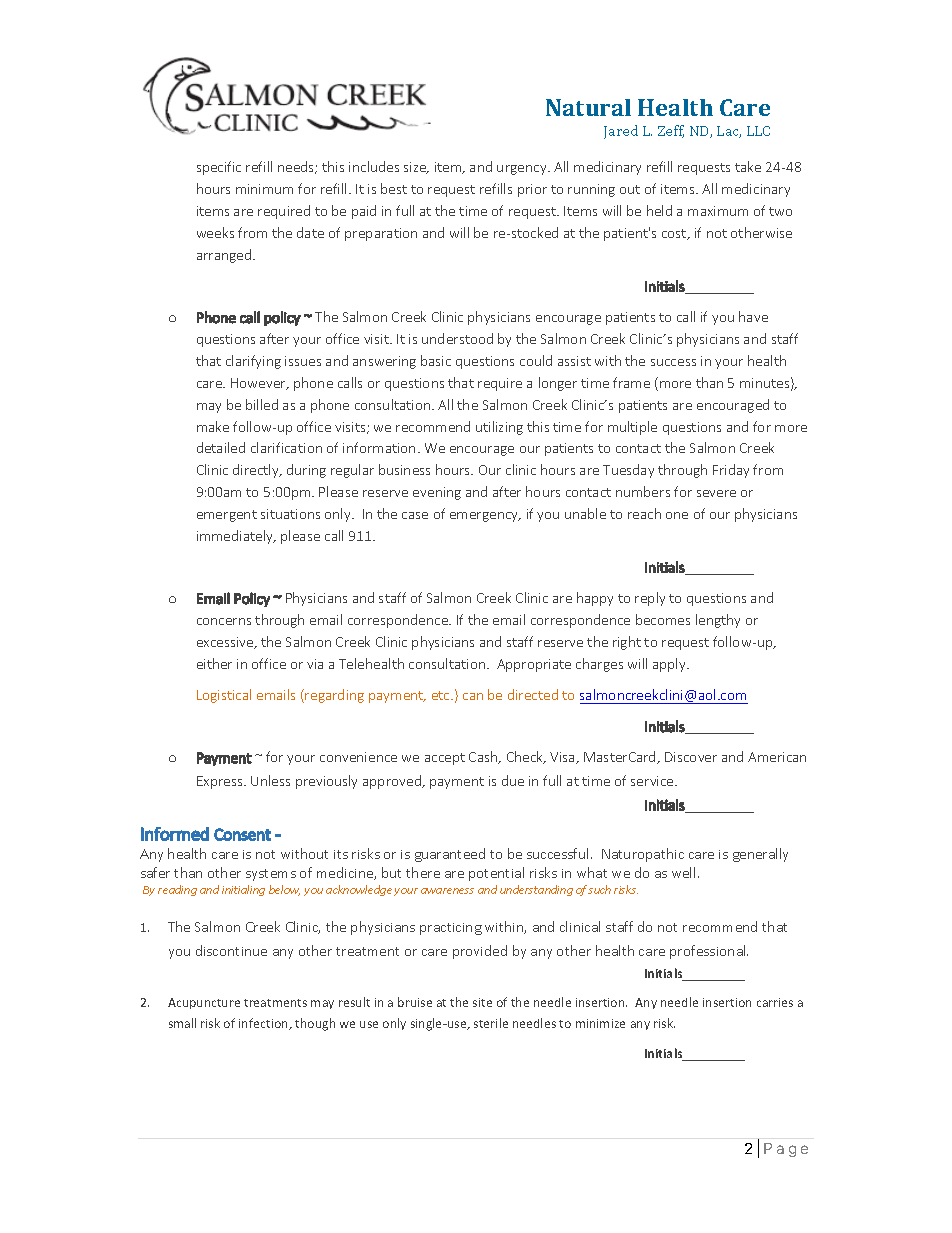 The height and width of the image is (1233, 952). Describe the element at coordinates (482, 1002) in the image. I see `site` at that location.
